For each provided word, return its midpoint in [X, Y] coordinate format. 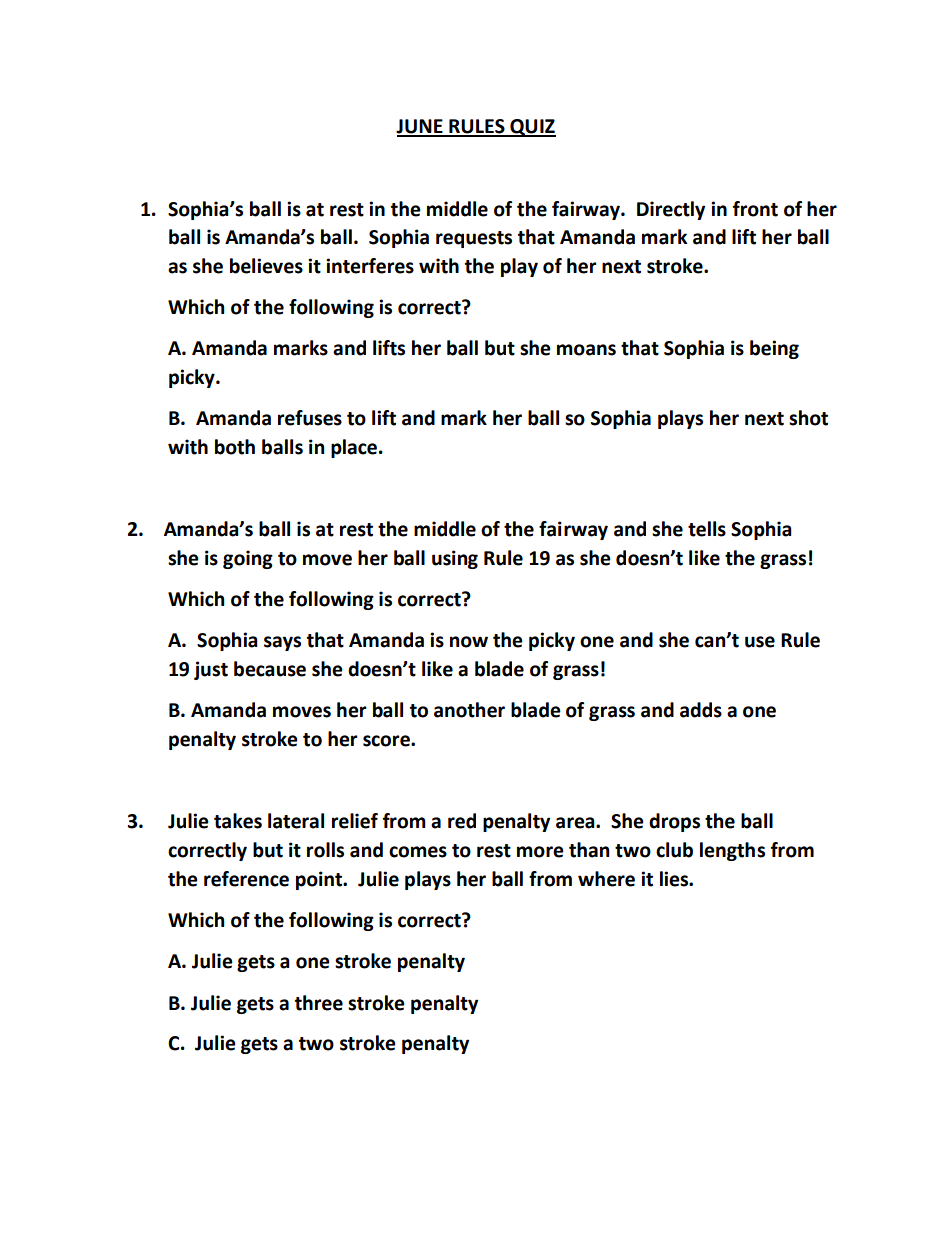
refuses [310, 418]
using [455, 559]
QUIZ [532, 128]
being [774, 349]
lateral [296, 821]
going [248, 559]
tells [707, 529]
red [462, 821]
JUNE [420, 127]
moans [586, 350]
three [319, 1003]
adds [701, 710]
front [755, 209]
